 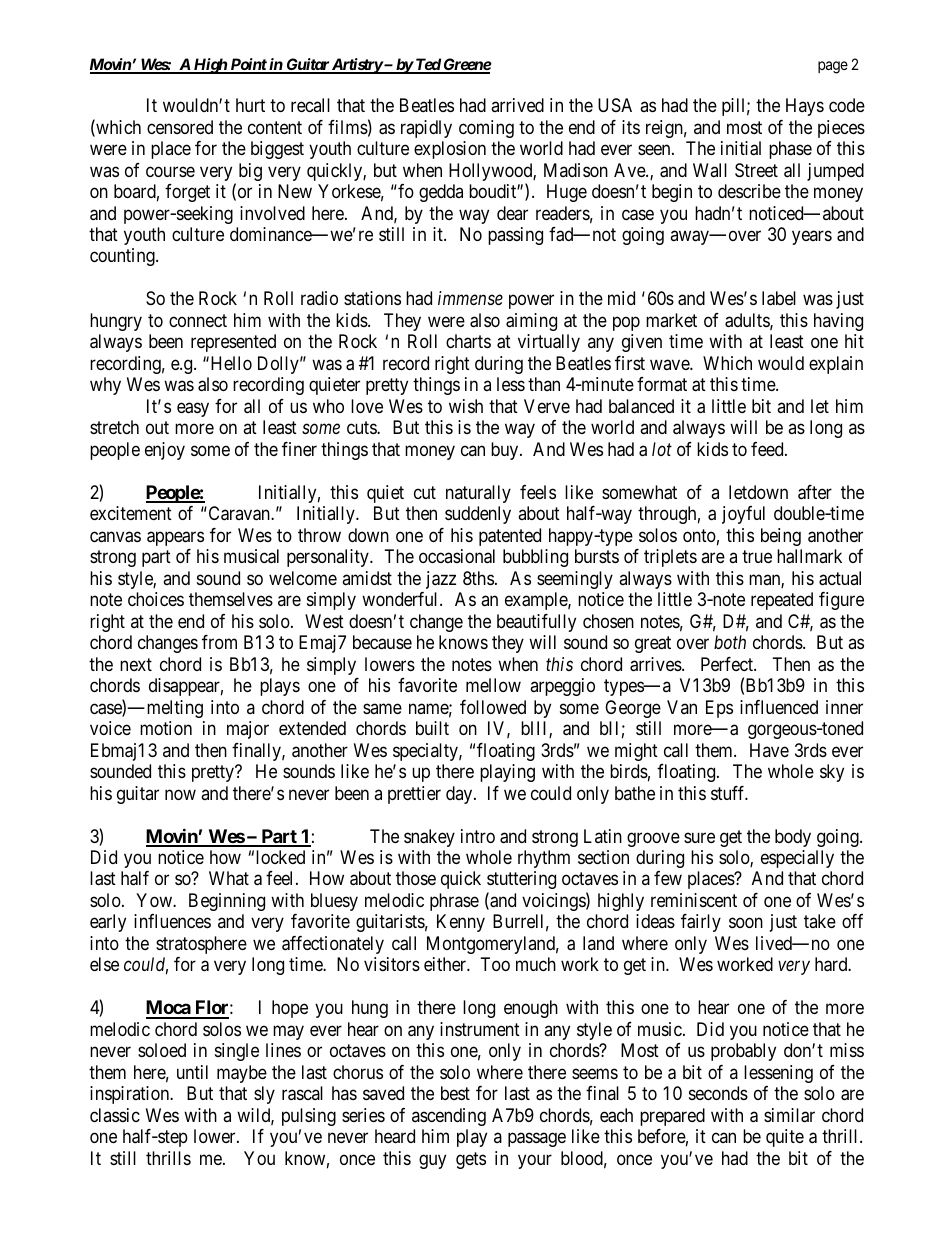 What do you see at coordinates (729, 793) in the document?
I see `stuff` at bounding box center [729, 793].
